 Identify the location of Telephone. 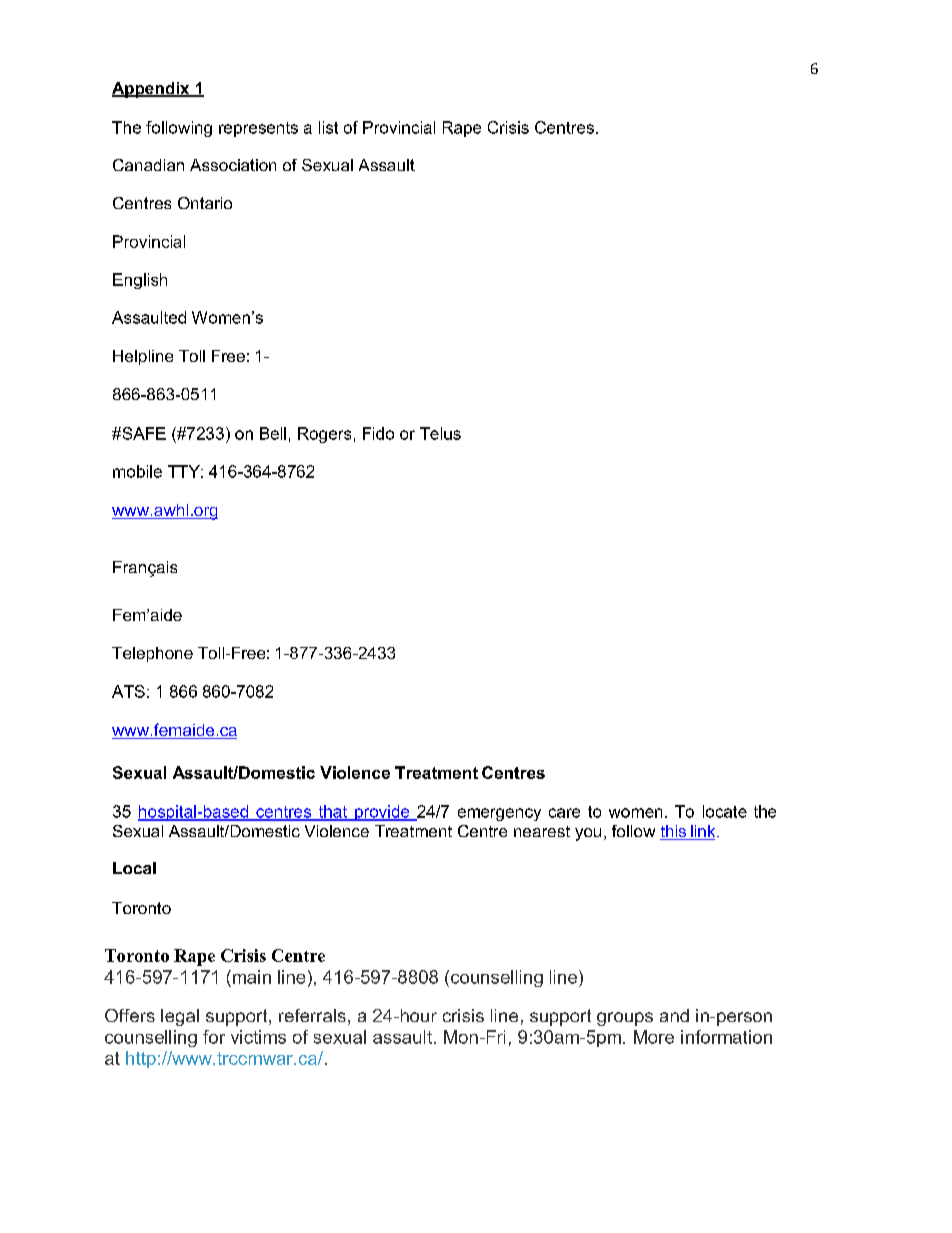
(152, 654).
